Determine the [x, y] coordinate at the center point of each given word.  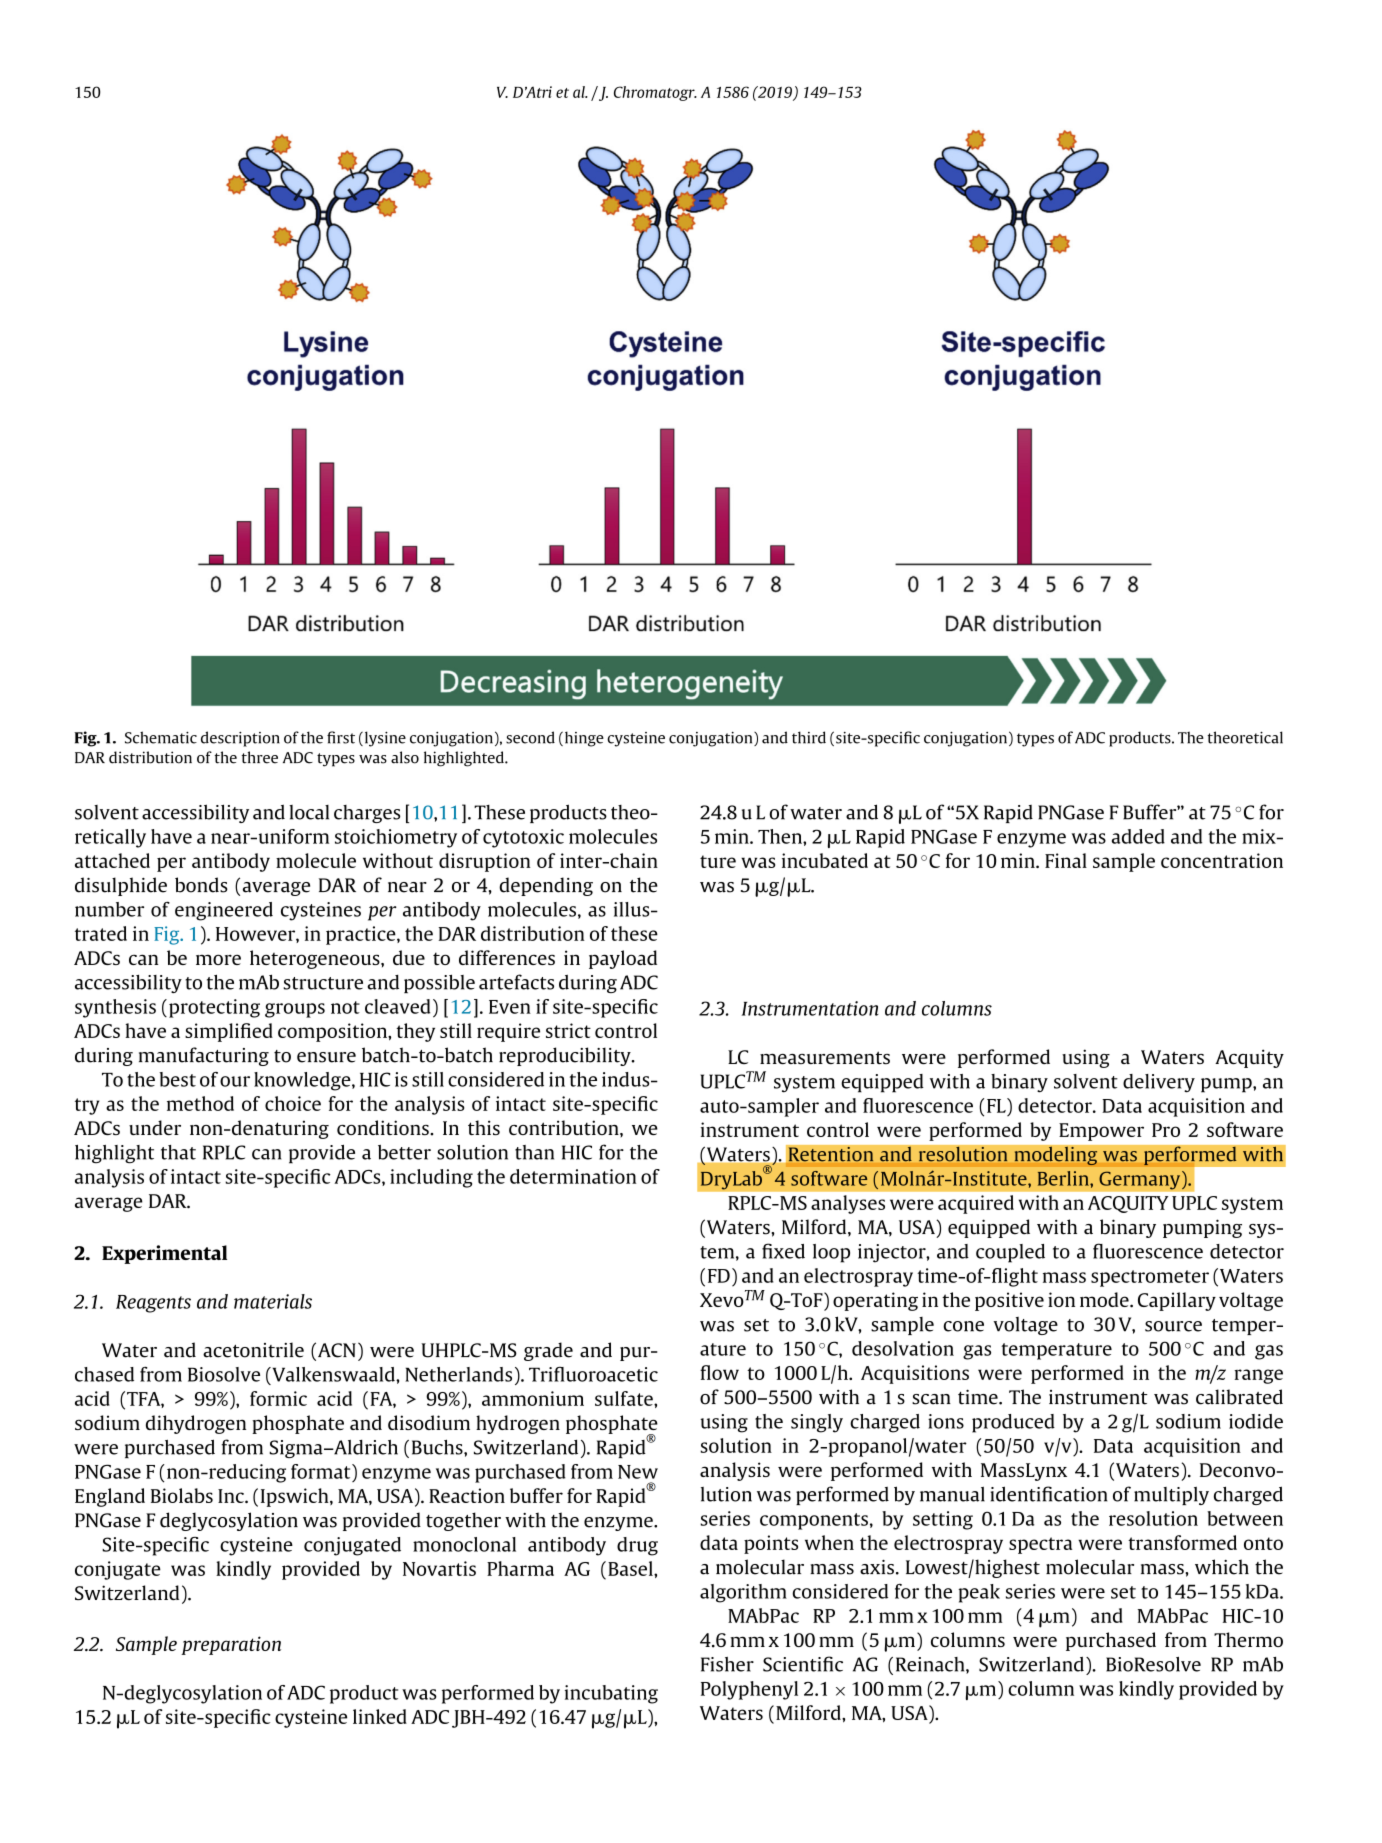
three [260, 757]
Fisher [727, 1664]
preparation [231, 1645]
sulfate [625, 1398]
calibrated [1239, 1397]
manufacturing [204, 1056]
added [1138, 836]
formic [278, 1398]
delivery [1159, 1083]
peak [979, 1593]
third [809, 737]
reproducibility [566, 1056]
